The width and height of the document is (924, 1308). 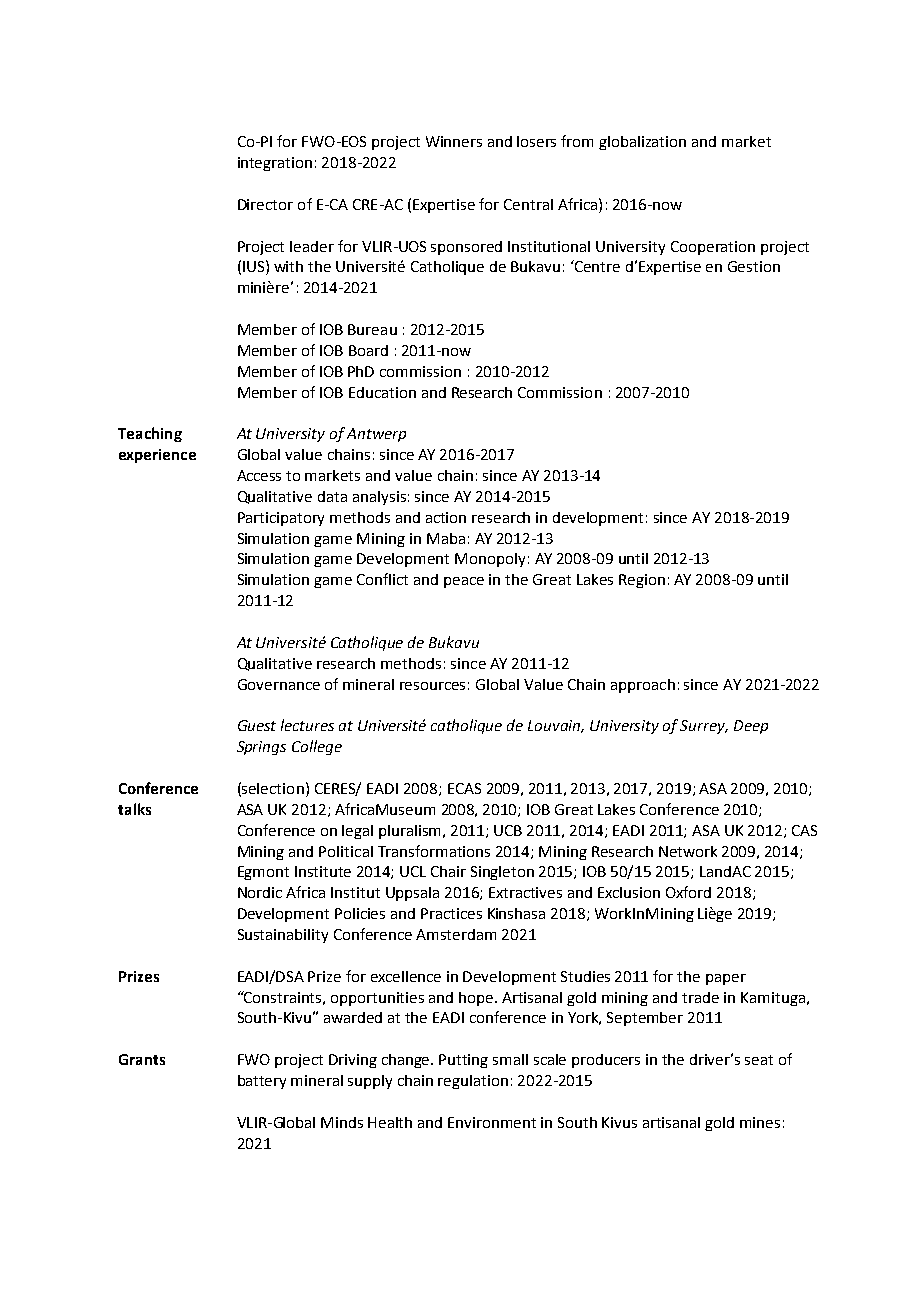 I want to click on battery, so click(x=262, y=1082).
